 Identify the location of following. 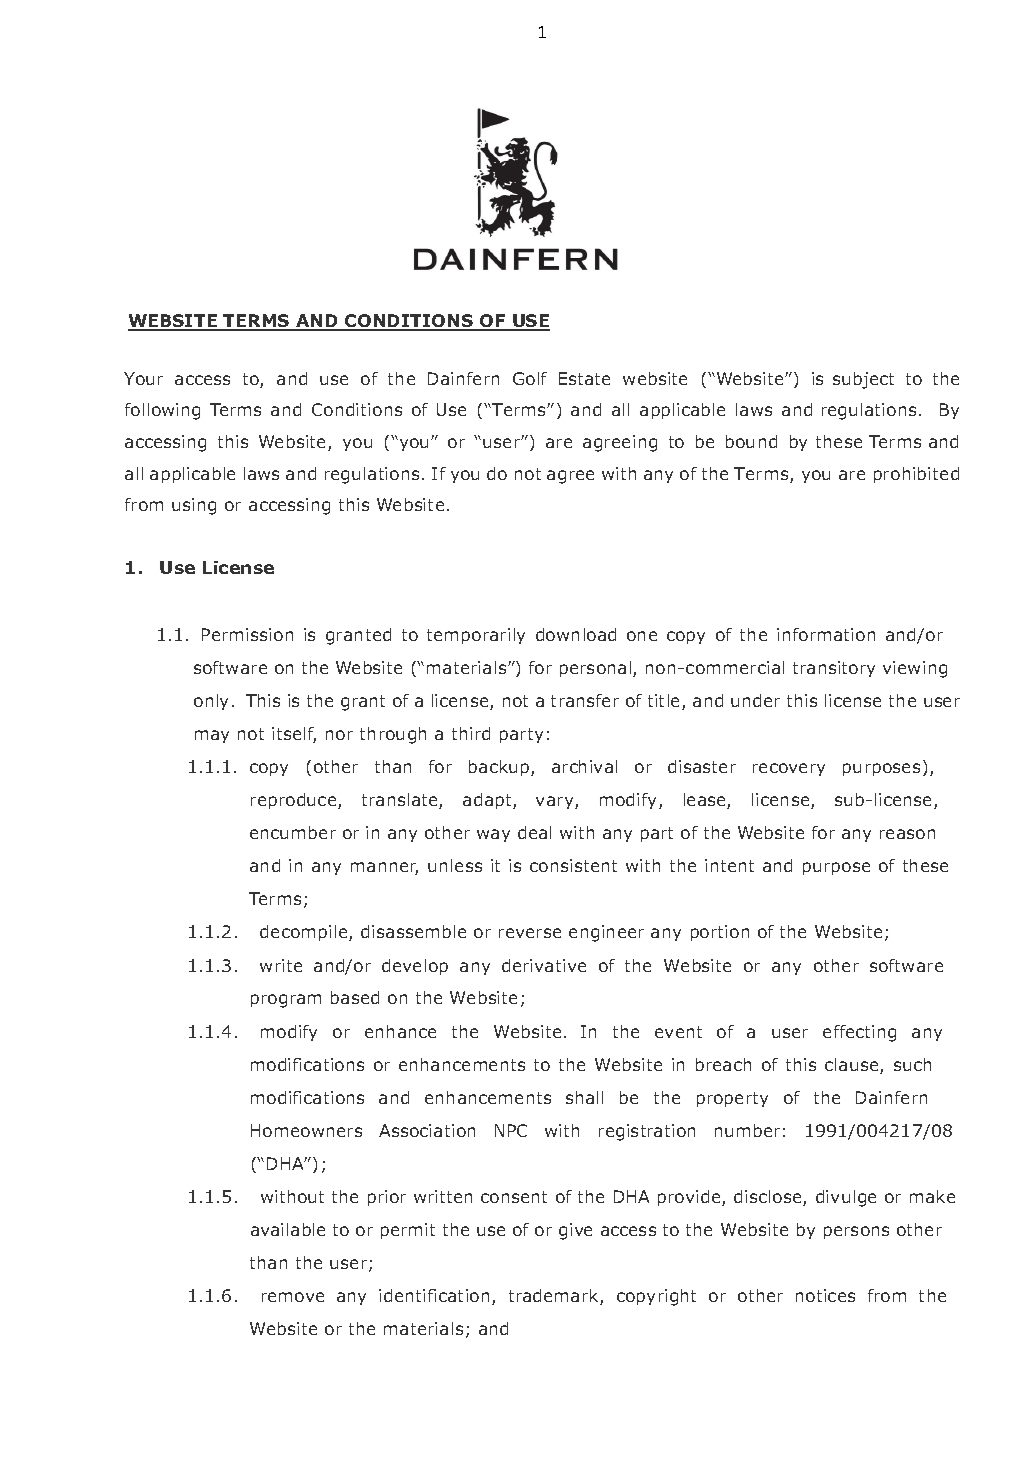
(162, 411).
